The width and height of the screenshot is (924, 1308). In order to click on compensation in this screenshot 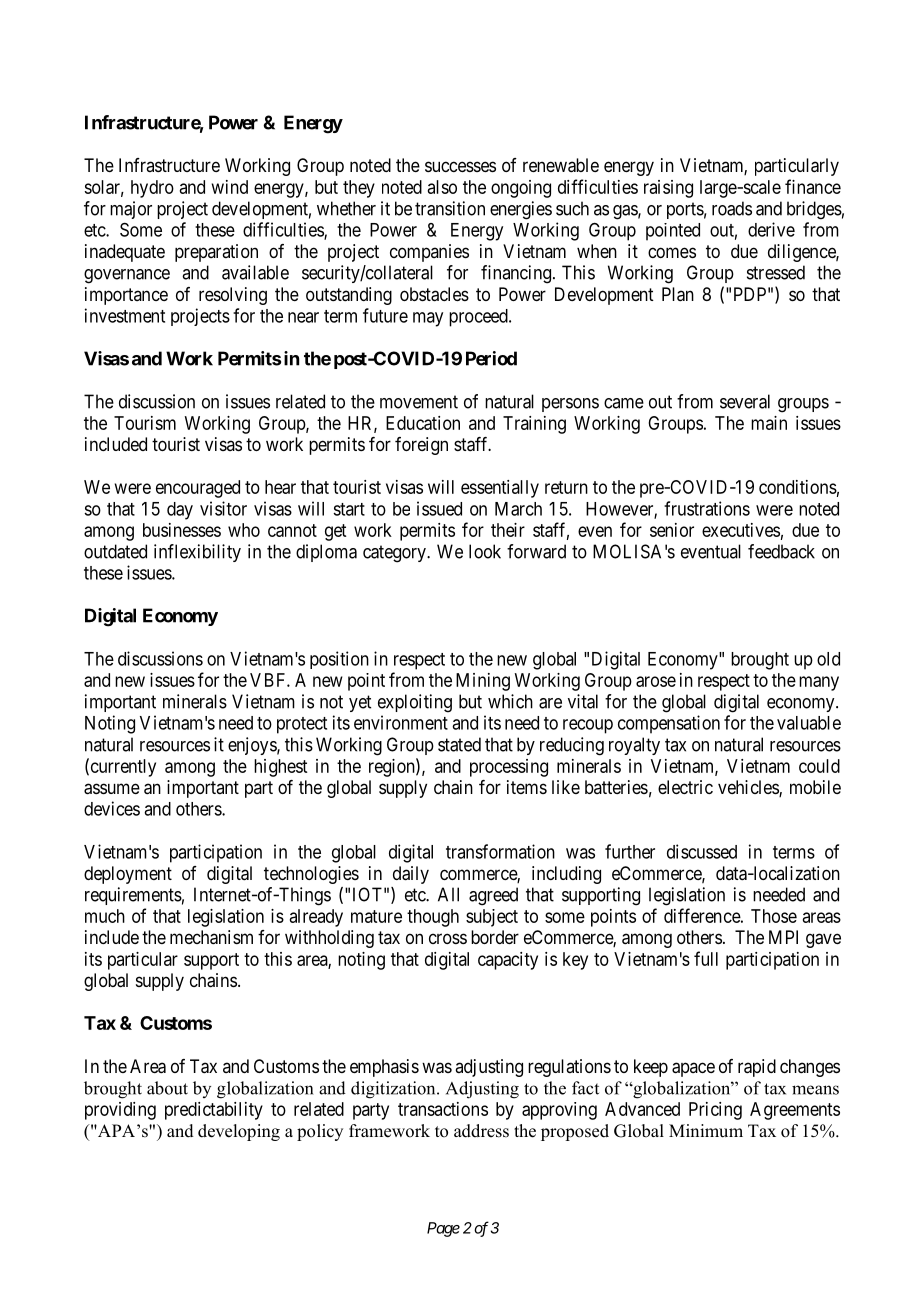, I will do `click(669, 724)`.
